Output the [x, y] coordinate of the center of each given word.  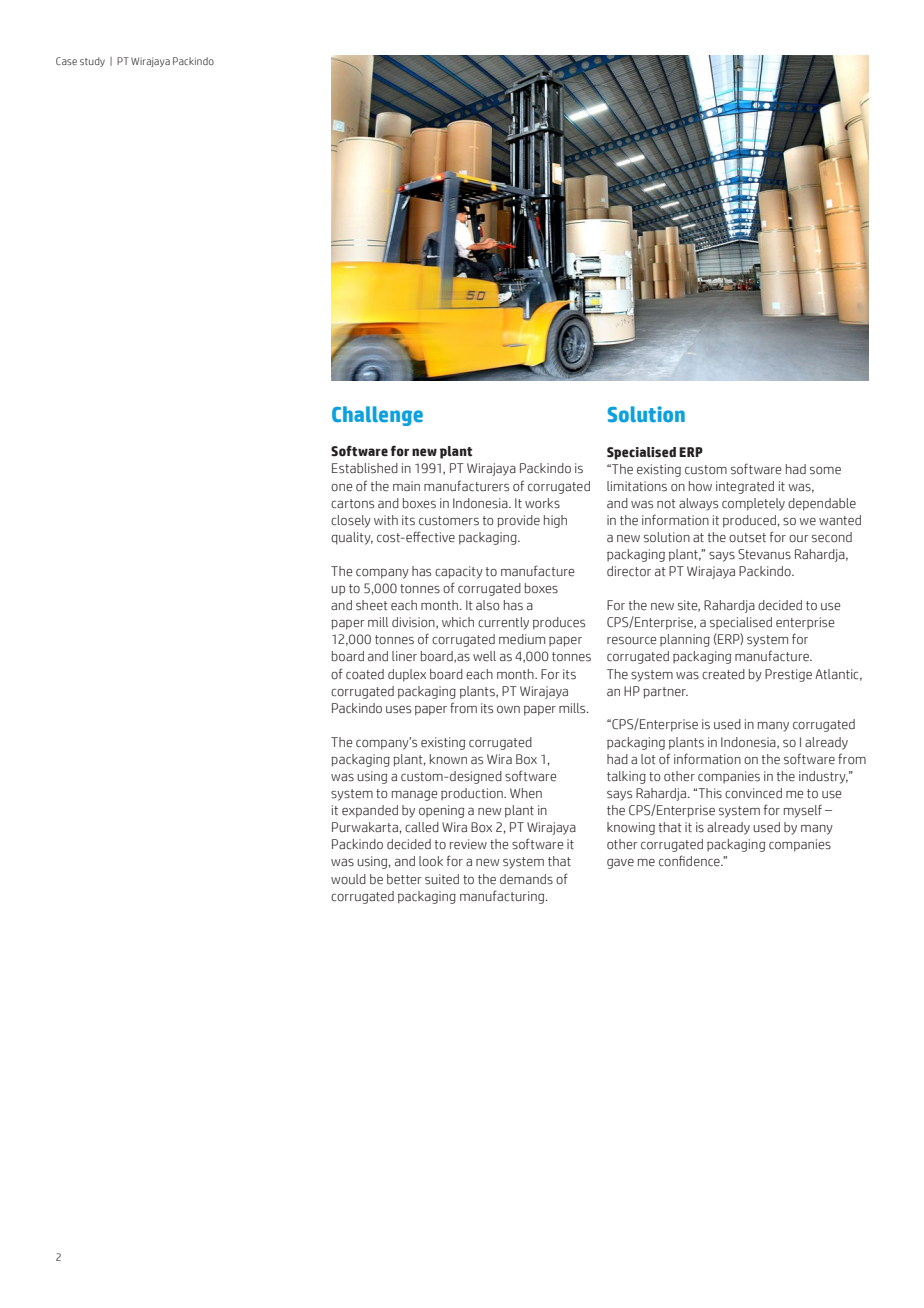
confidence [690, 861]
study [92, 62]
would [348, 879]
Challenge [377, 416]
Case [66, 61]
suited [442, 879]
